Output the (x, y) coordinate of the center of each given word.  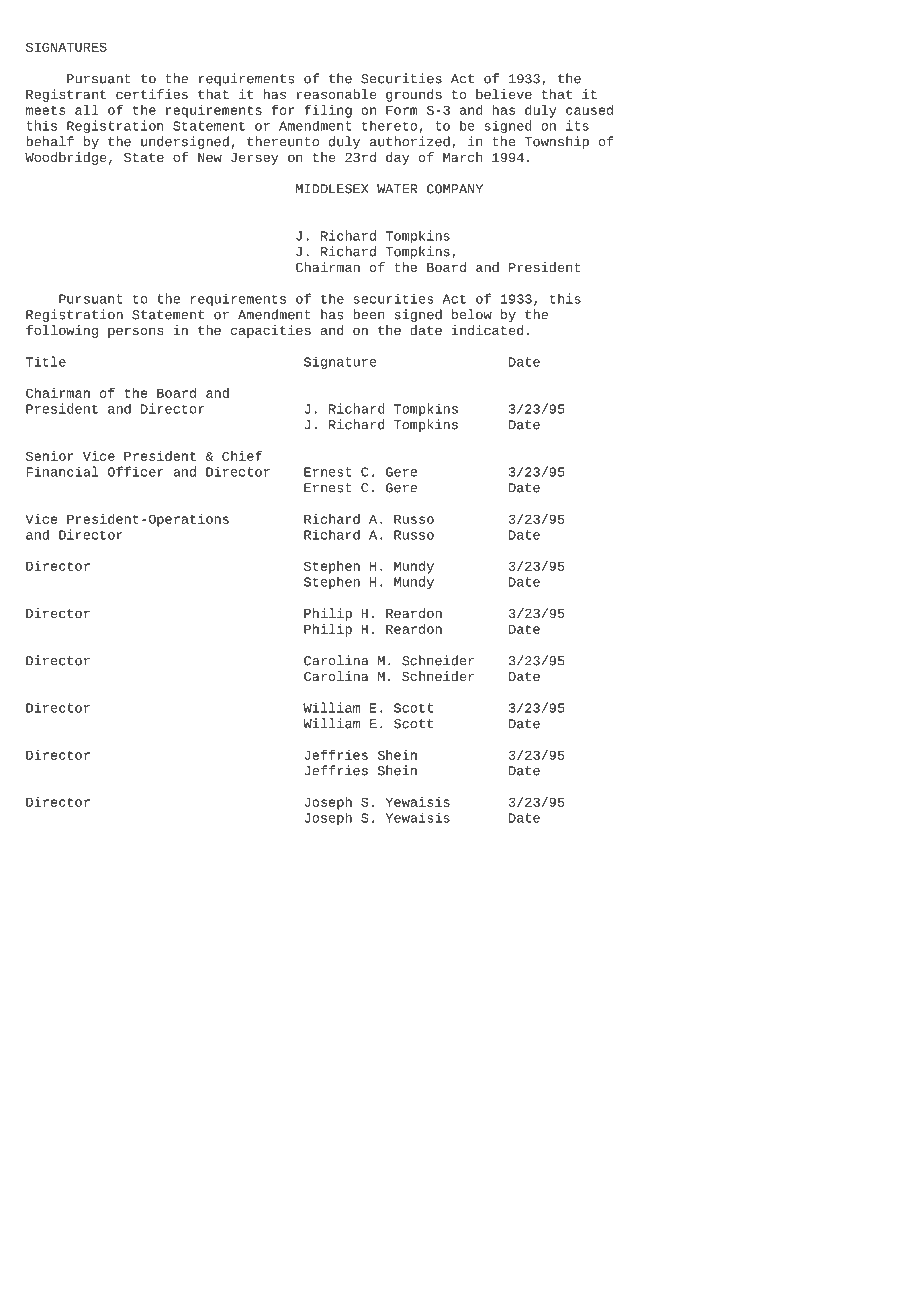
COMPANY (455, 189)
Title (46, 361)
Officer (135, 471)
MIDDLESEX (332, 189)
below (472, 314)
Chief (242, 456)
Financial (62, 471)
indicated (487, 330)
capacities (271, 331)
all (87, 110)
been (369, 314)
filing (328, 111)
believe (504, 94)
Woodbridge (65, 158)
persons (135, 332)
